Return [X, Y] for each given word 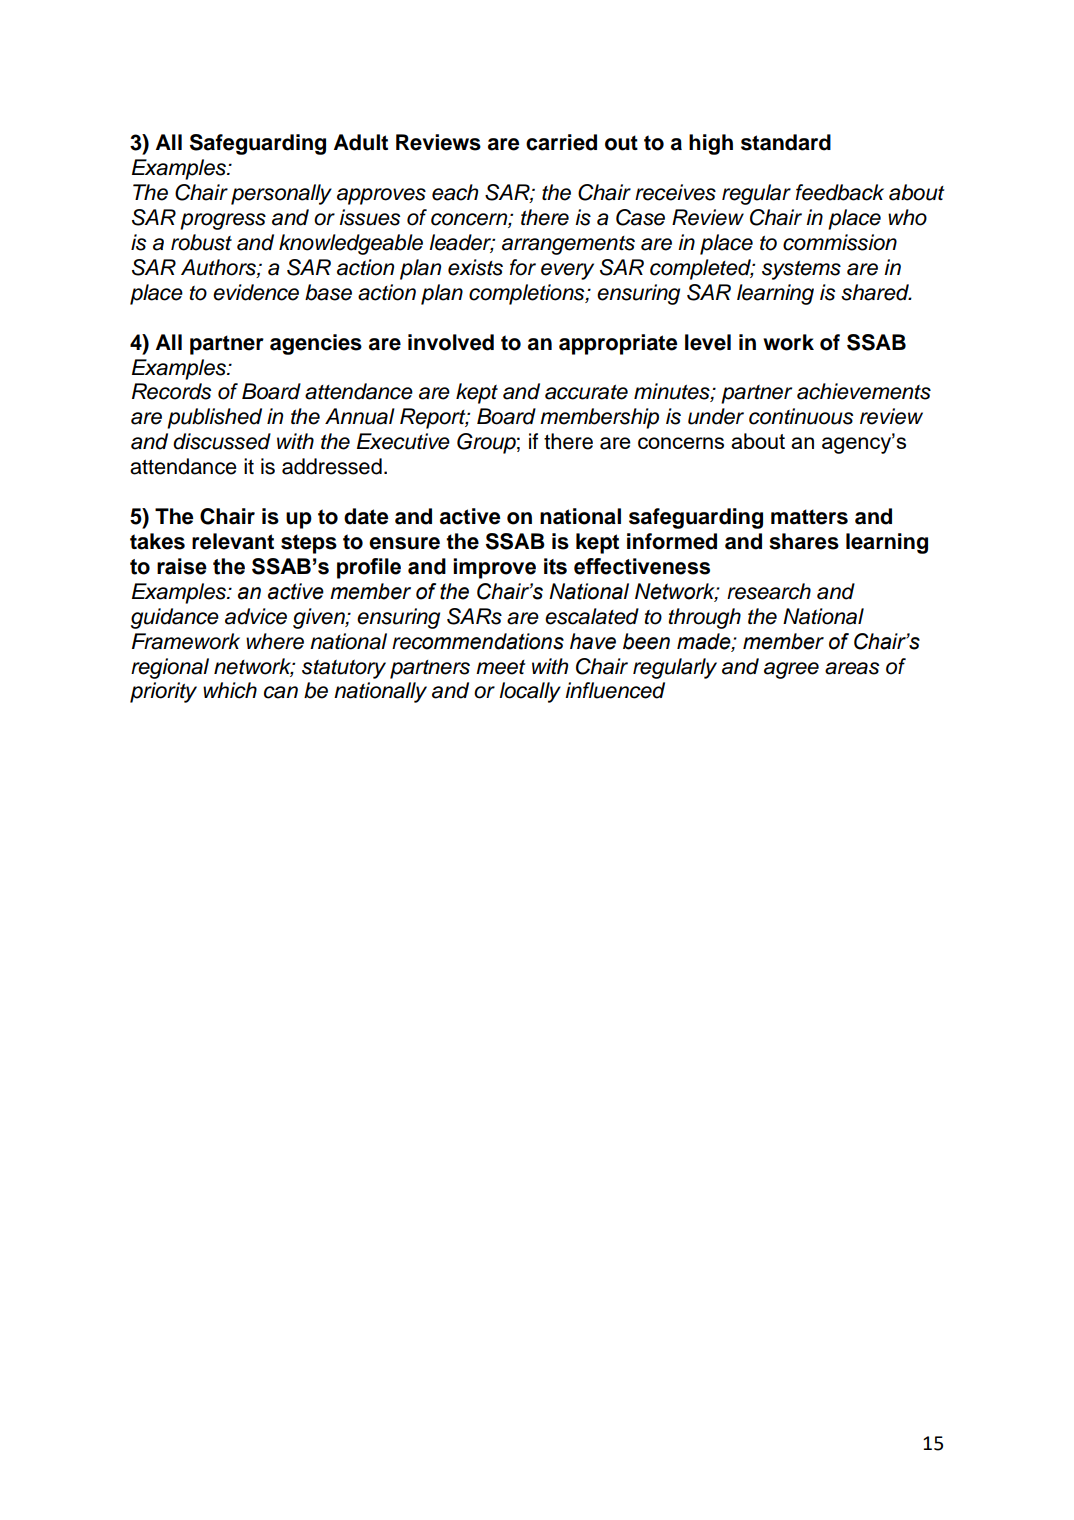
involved [451, 342]
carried [561, 142]
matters [809, 517]
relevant [233, 541]
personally [281, 194]
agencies [316, 344]
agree [791, 670]
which [230, 690]
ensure [404, 543]
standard [786, 142]
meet [500, 667]
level [708, 342]
